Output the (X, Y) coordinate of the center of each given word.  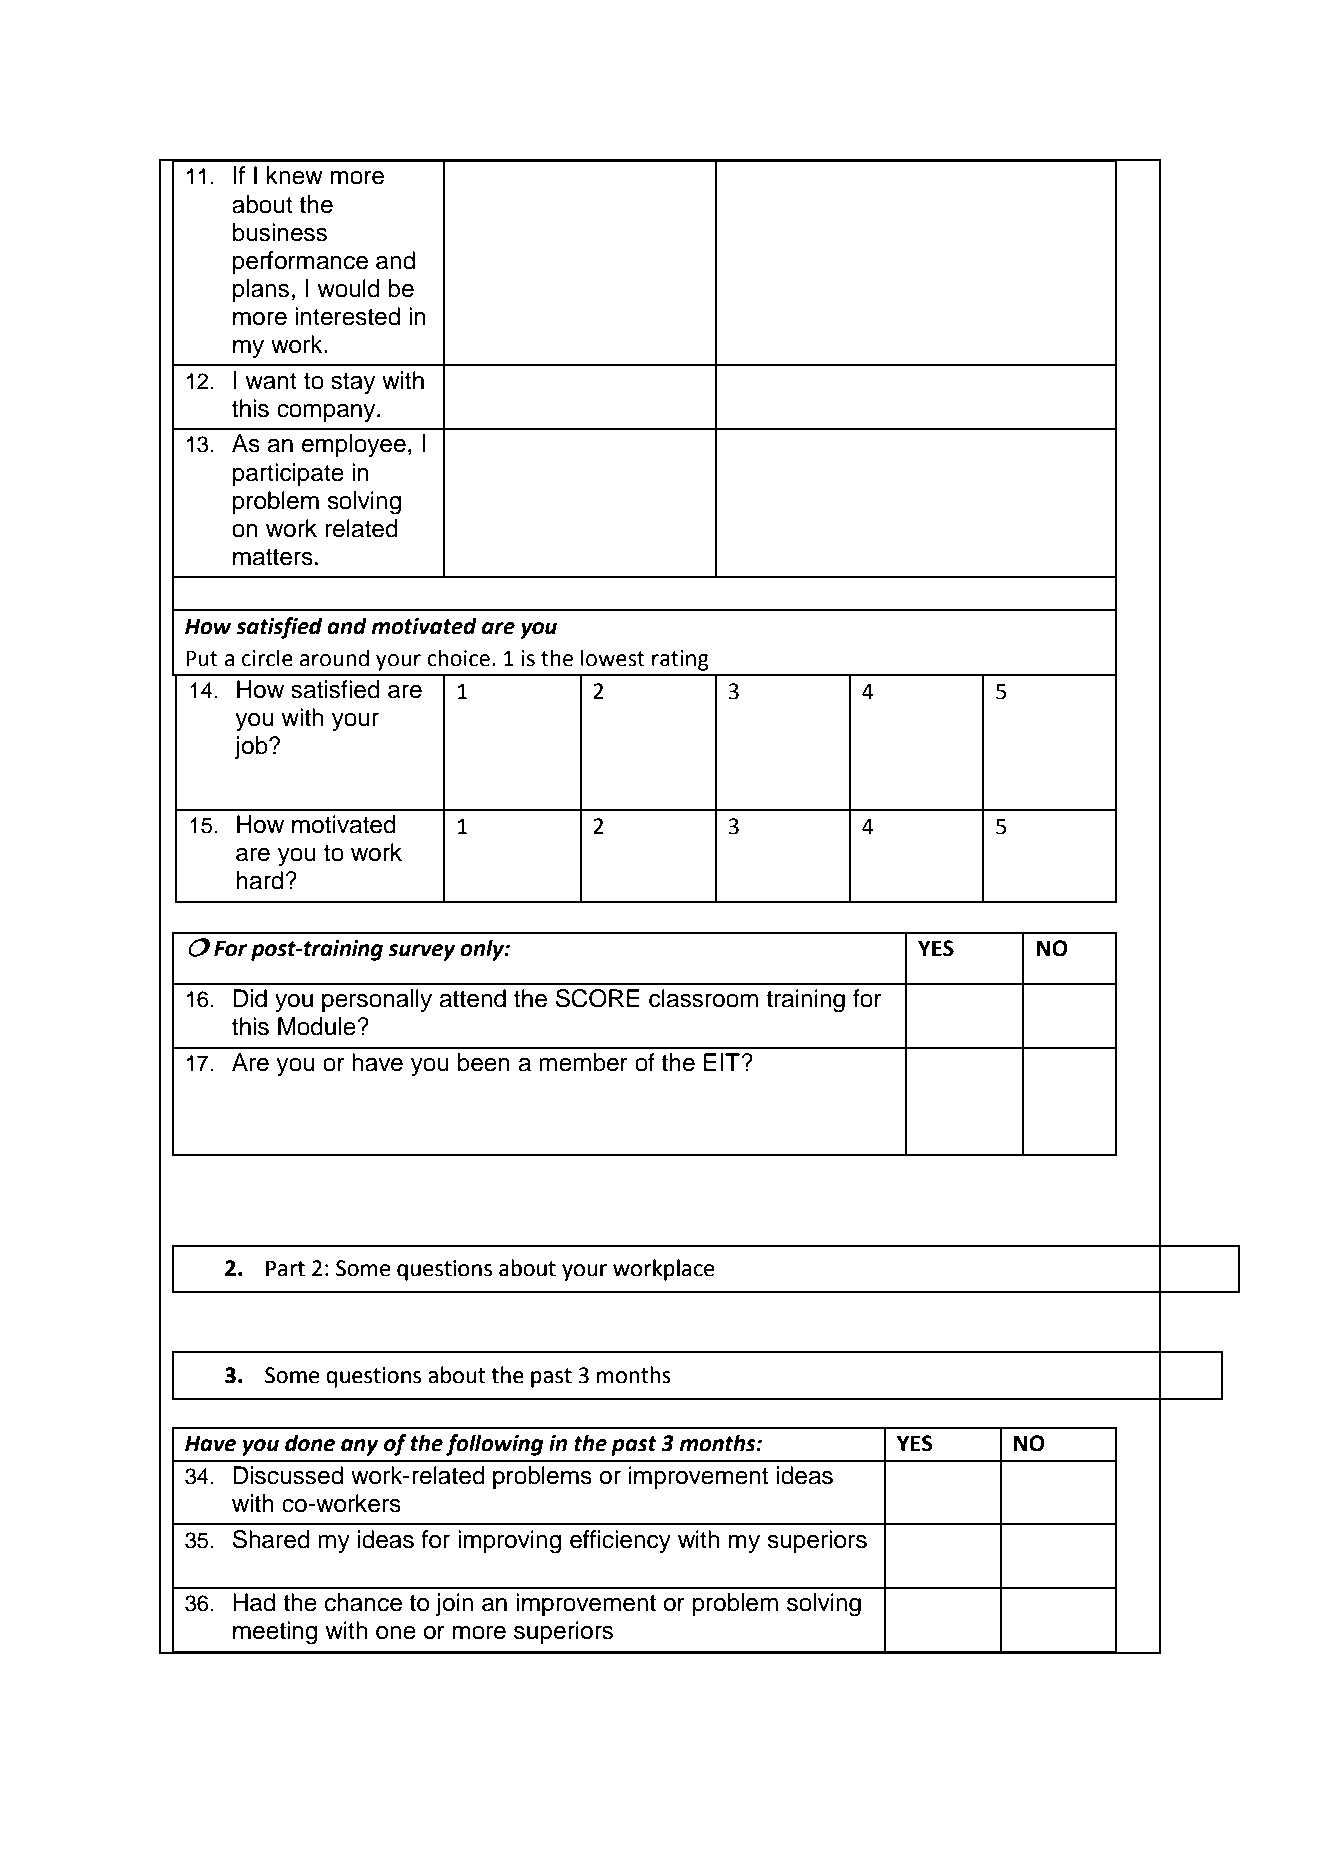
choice (458, 658)
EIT (723, 1062)
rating (680, 660)
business (280, 232)
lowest (613, 658)
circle (267, 658)
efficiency (620, 1541)
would (348, 288)
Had (254, 1602)
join (454, 1604)
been (484, 1062)
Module (318, 1026)
